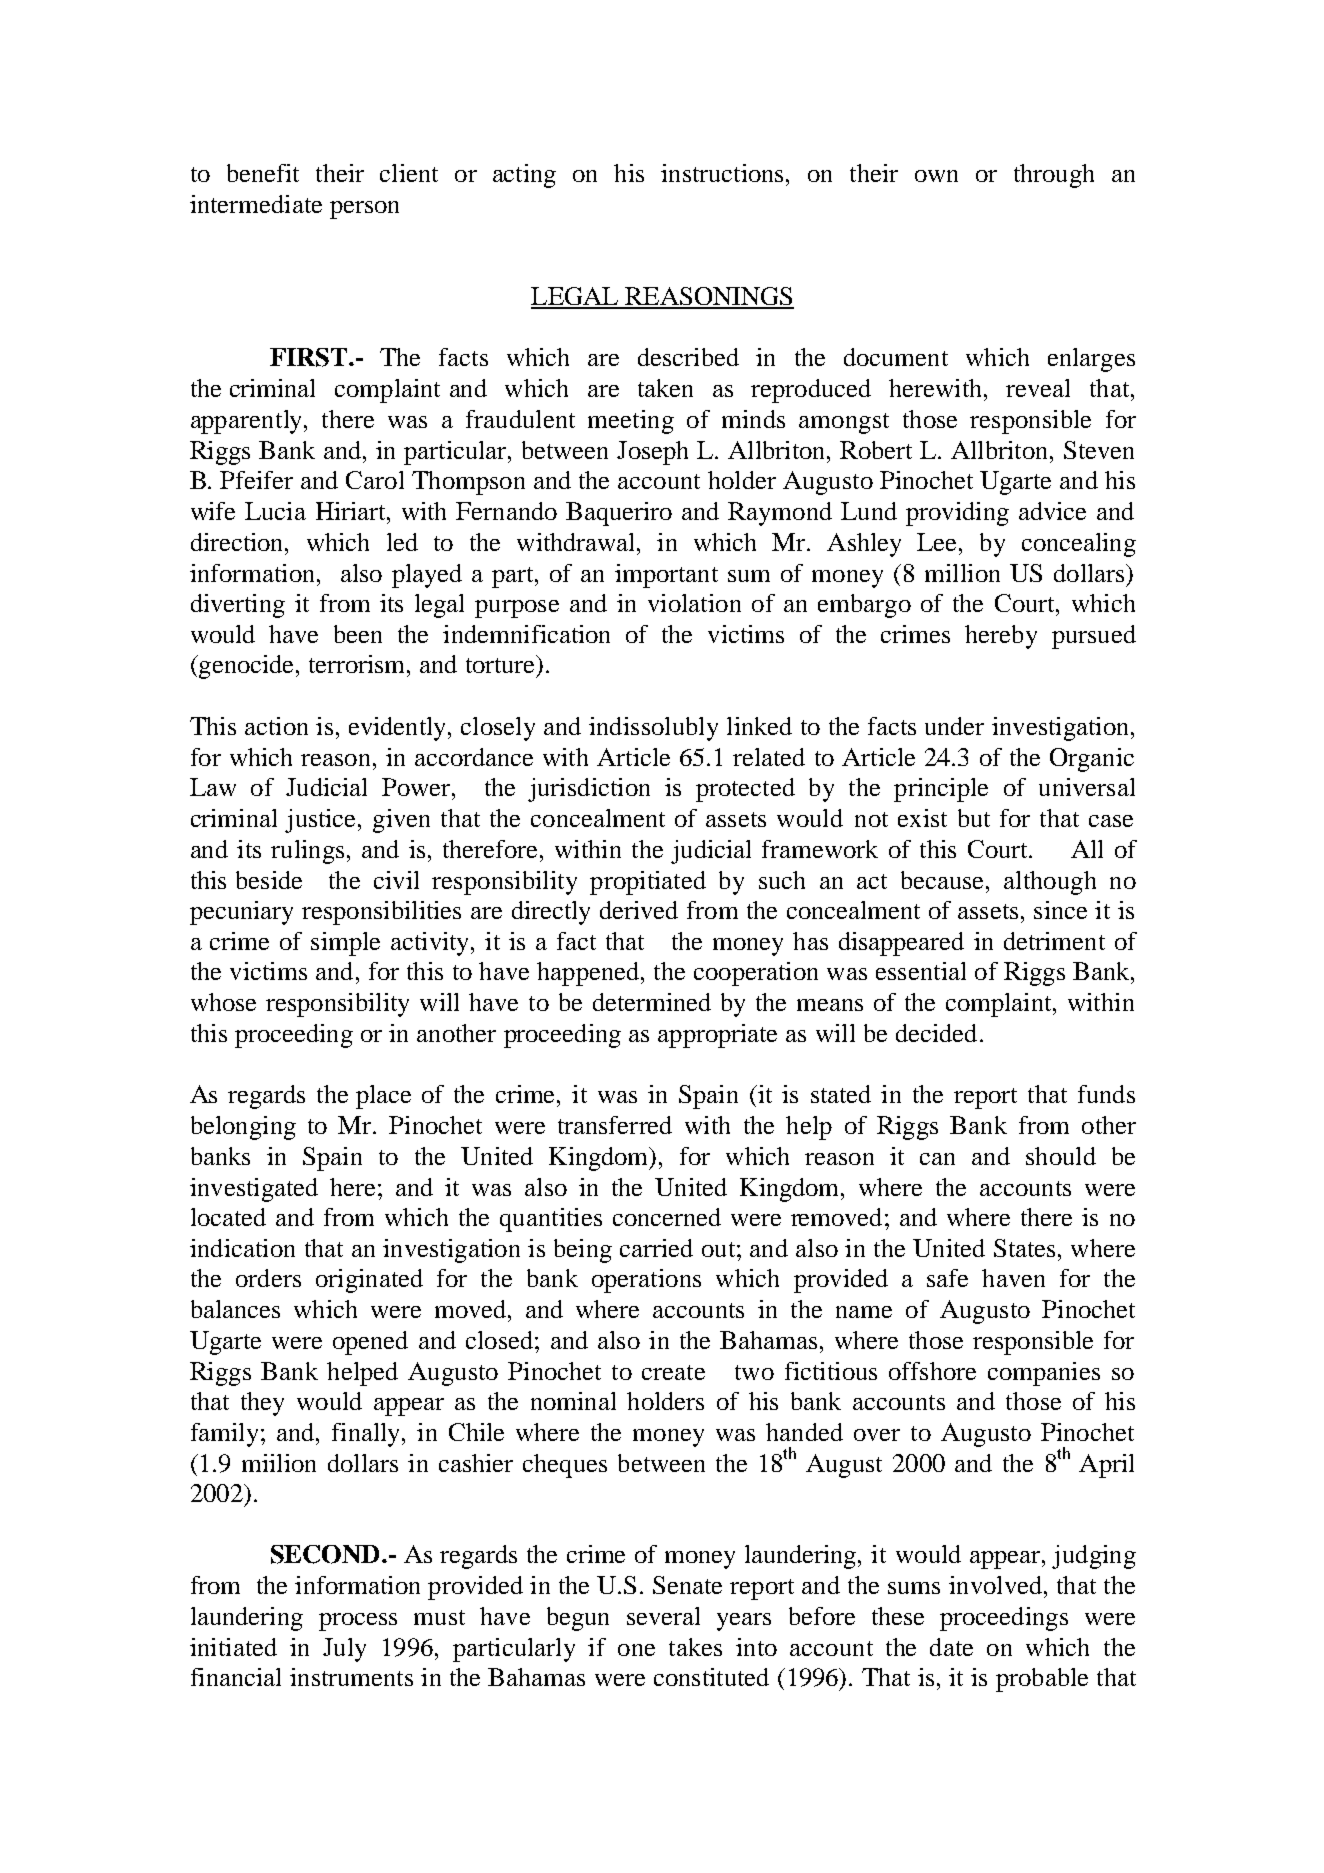 This screenshot has width=1324, height=1873. What do you see at coordinates (722, 173) in the screenshot?
I see `instructions` at bounding box center [722, 173].
